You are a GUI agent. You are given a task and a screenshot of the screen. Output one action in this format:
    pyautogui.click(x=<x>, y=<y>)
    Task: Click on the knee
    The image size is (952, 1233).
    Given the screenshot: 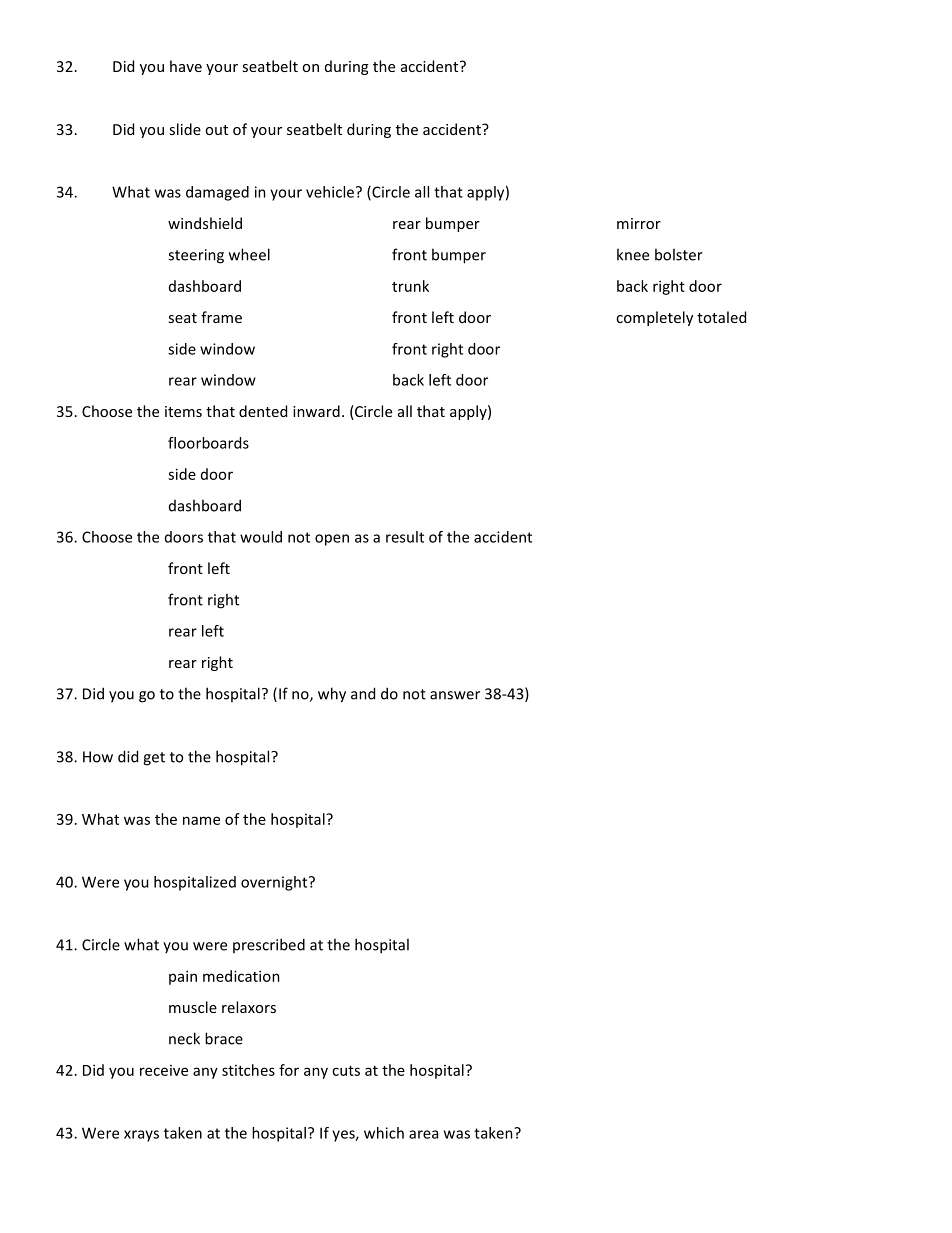 What is the action you would take?
    pyautogui.click(x=633, y=254)
